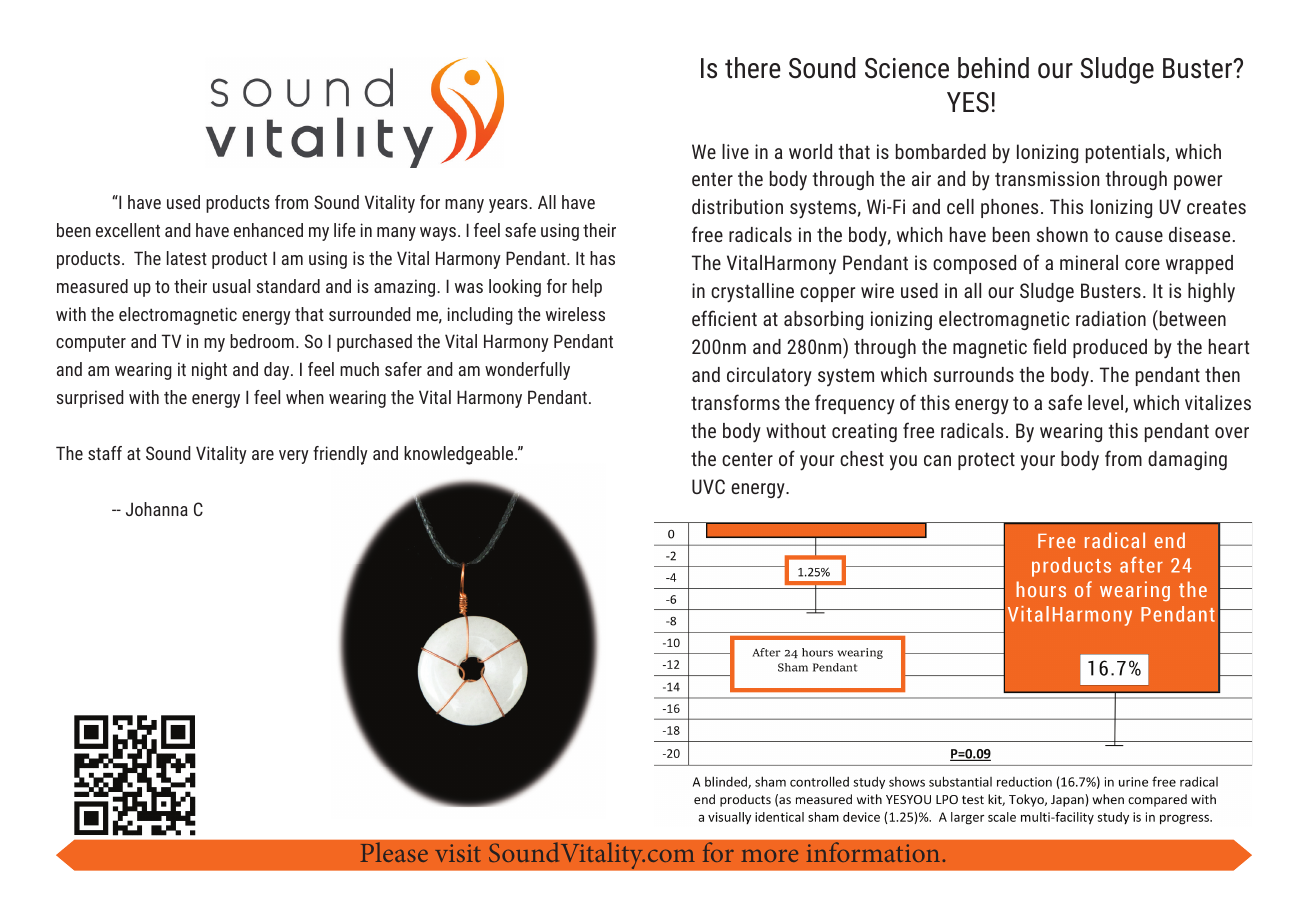  What do you see at coordinates (157, 509) in the page?
I see `Johanna` at bounding box center [157, 509].
